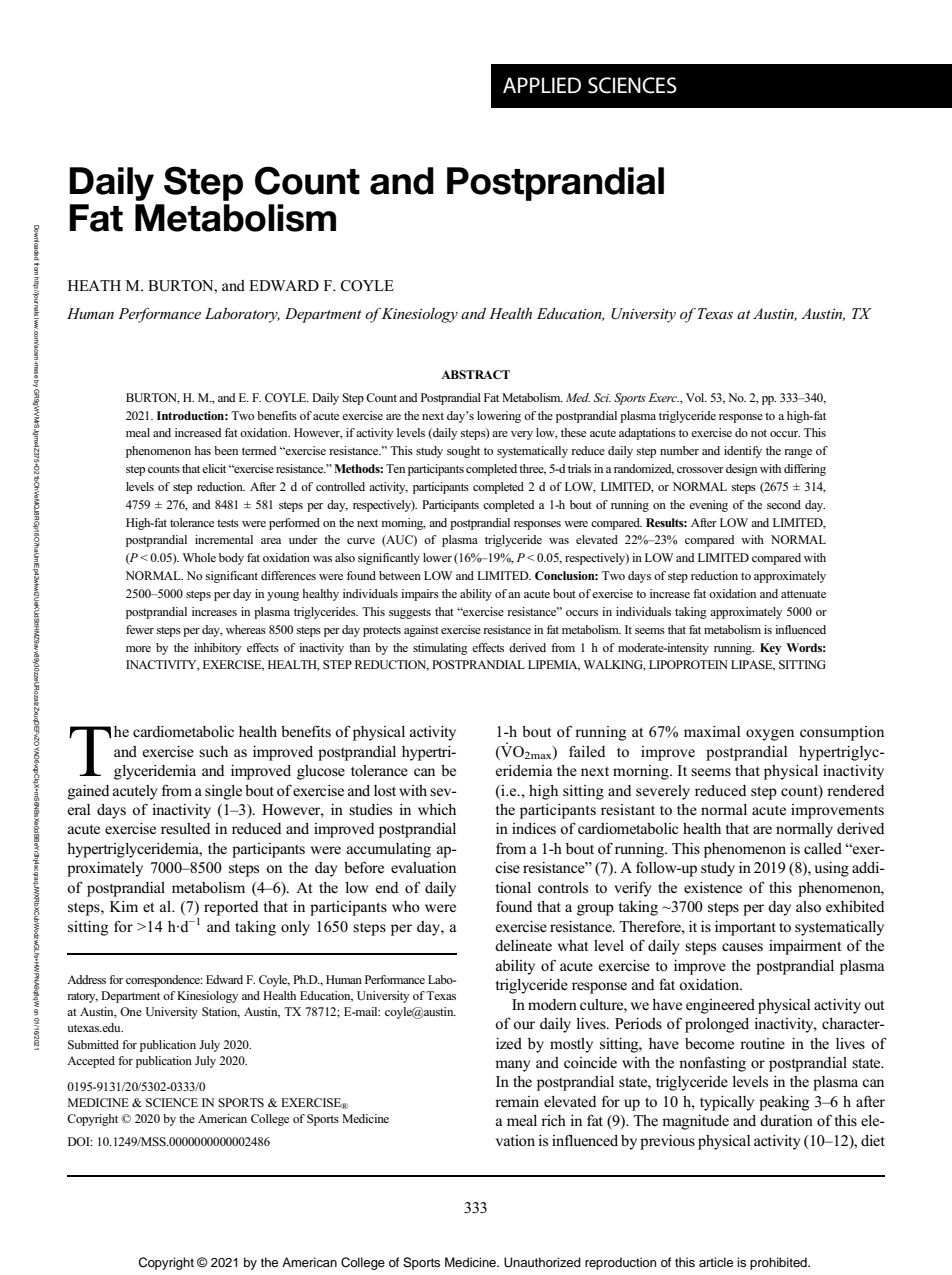  Describe the element at coordinates (620, 1263) in the screenshot. I see `reproduction` at that location.
